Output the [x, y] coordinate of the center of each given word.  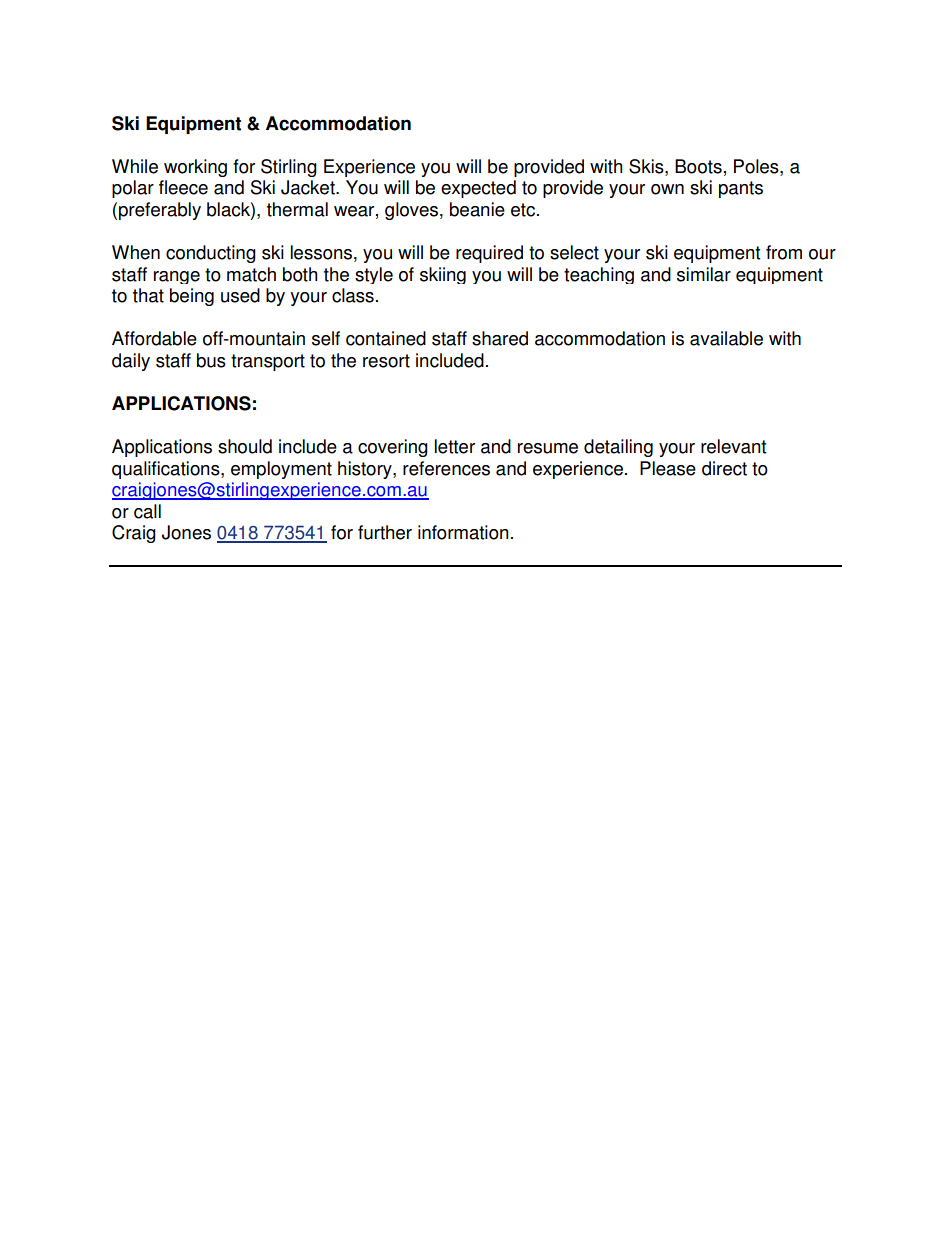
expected [478, 189]
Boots [698, 166]
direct [724, 468]
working [195, 168]
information [463, 532]
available [726, 338]
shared [500, 338]
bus [211, 360]
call [147, 511]
